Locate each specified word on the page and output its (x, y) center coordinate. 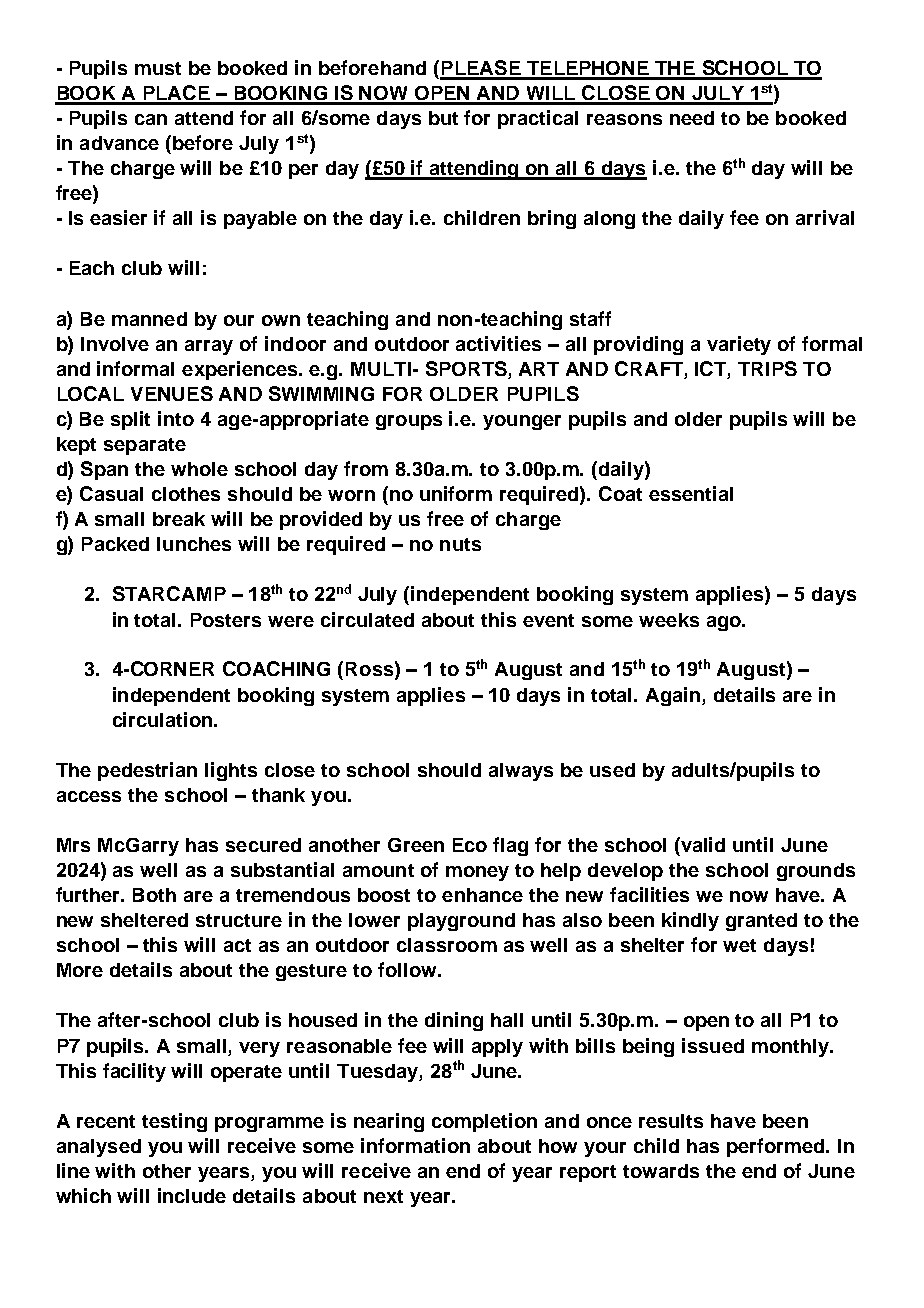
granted (761, 922)
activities (498, 343)
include (192, 1195)
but (443, 118)
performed (777, 1147)
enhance (482, 895)
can (151, 119)
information (415, 1145)
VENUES (172, 393)
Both (154, 895)
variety (739, 345)
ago (725, 623)
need (692, 118)
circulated (367, 619)
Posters (226, 620)
